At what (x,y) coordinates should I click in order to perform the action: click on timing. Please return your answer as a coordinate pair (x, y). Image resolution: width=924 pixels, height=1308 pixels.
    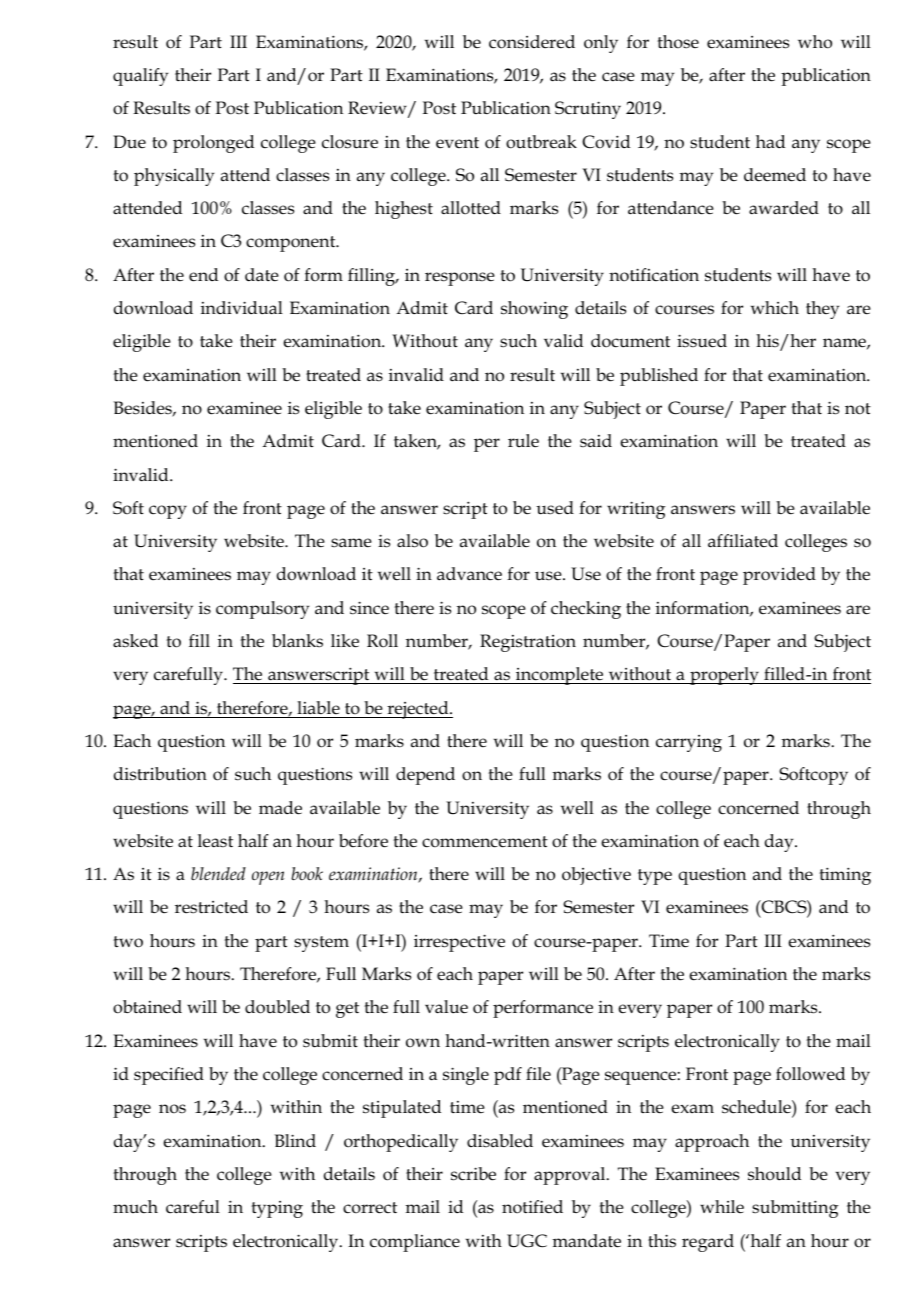
    Looking at the image, I should click on (845, 876).
